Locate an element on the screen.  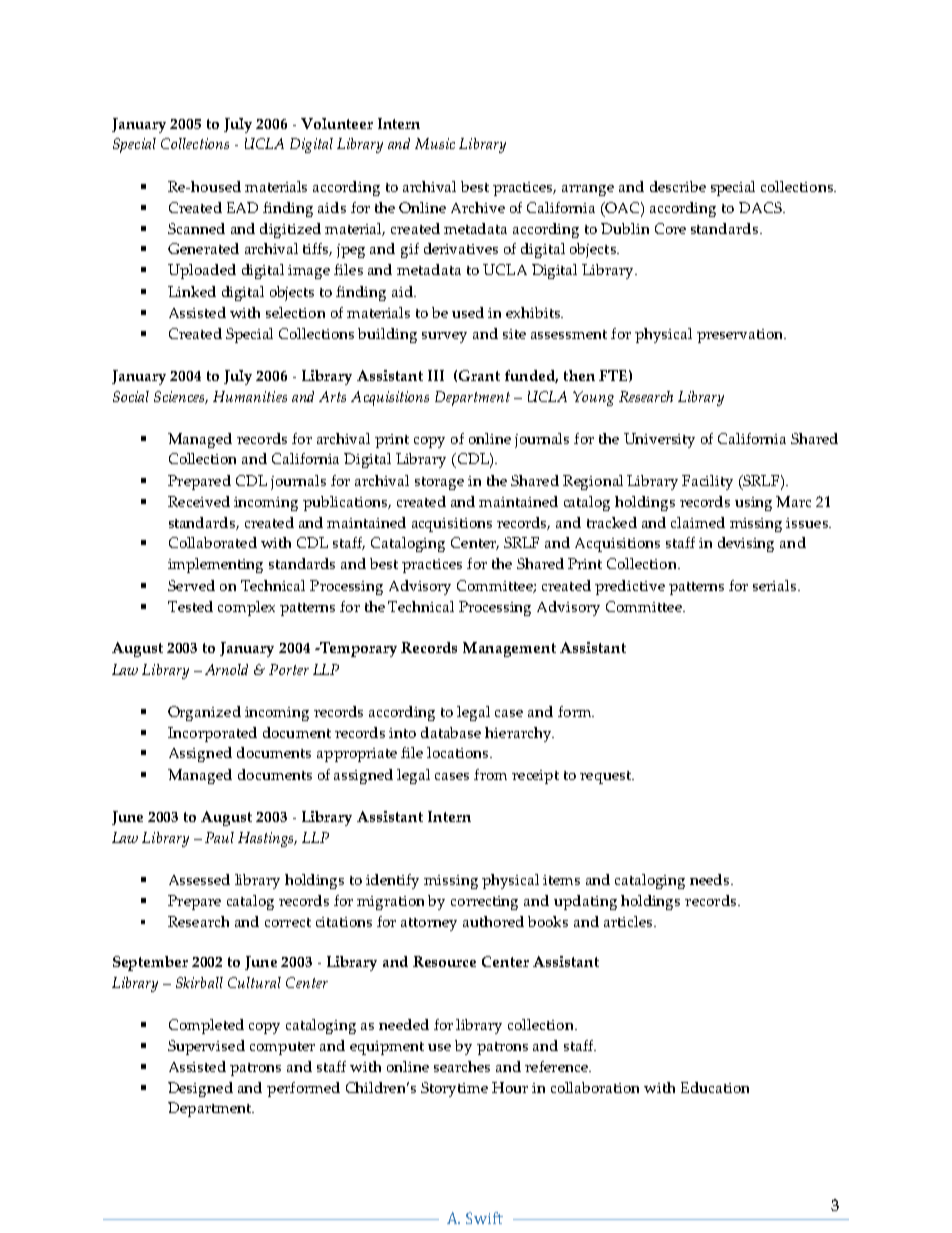
needs is located at coordinates (711, 879).
